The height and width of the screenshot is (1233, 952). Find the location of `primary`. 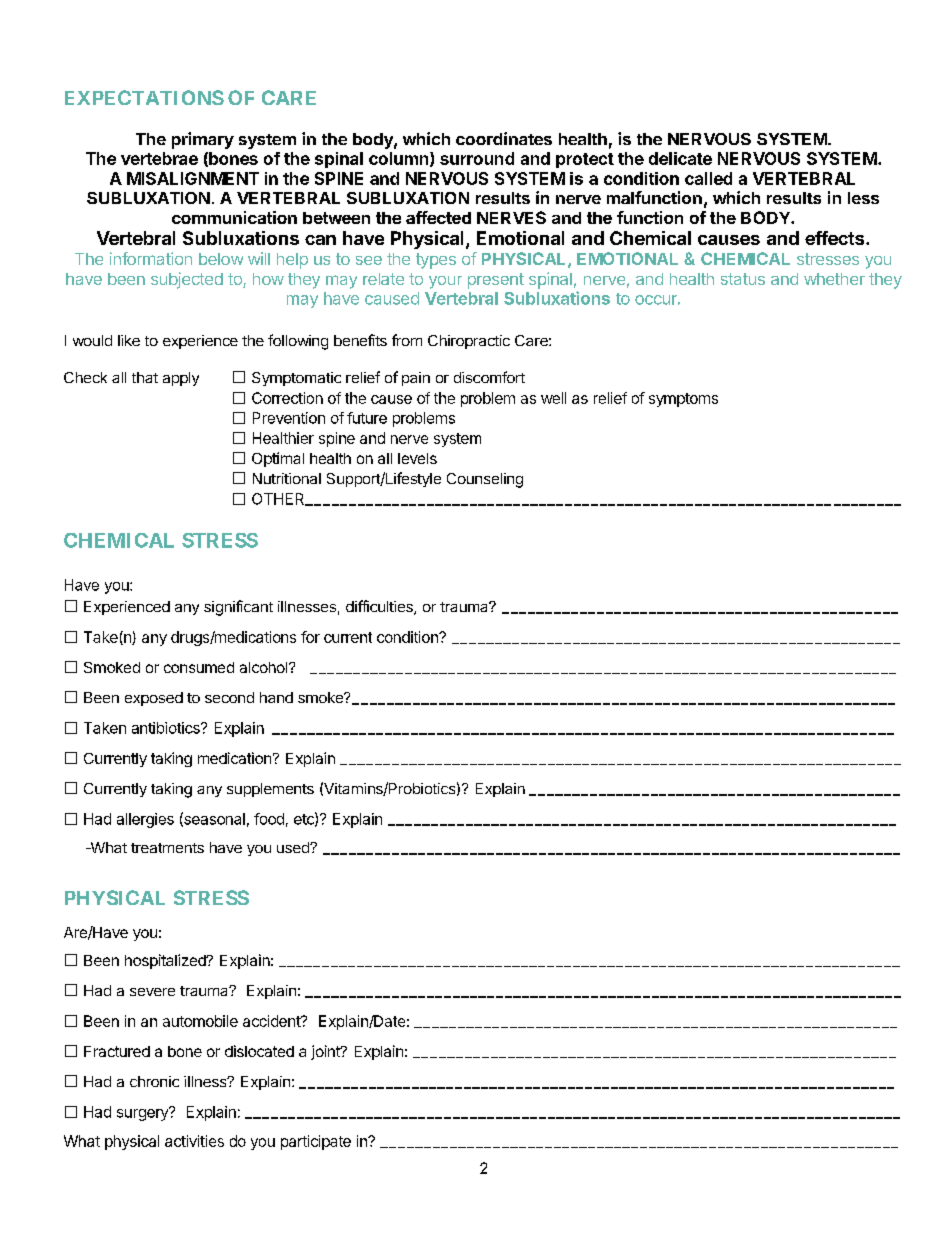

primary is located at coordinates (203, 140).
